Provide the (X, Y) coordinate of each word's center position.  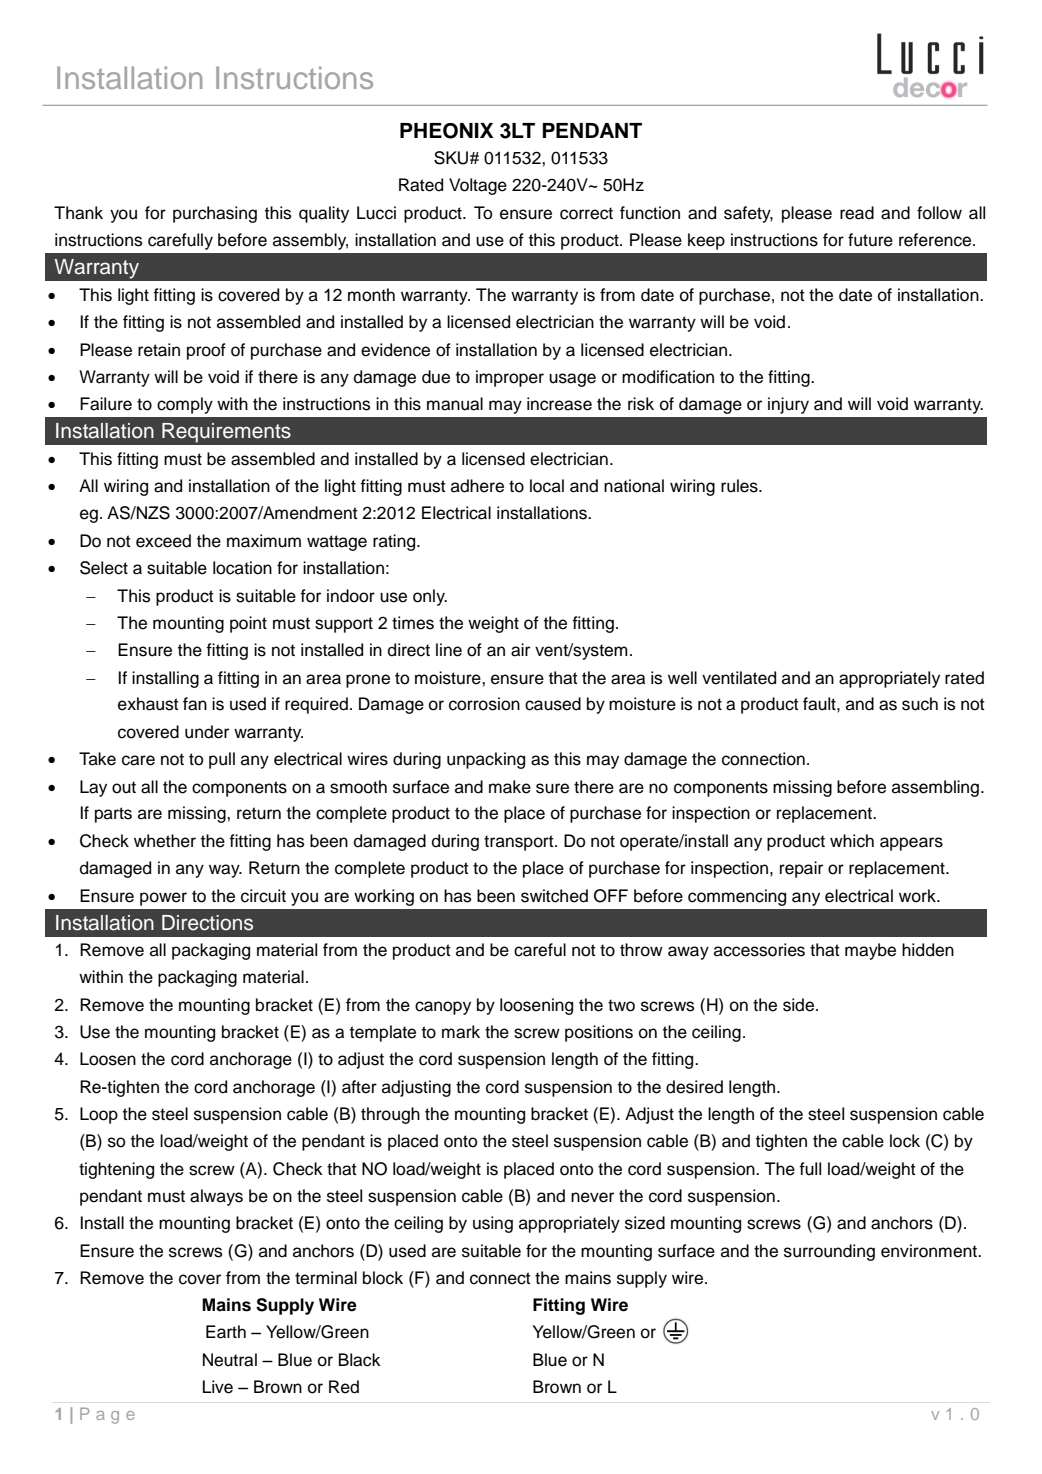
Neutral (230, 1360)
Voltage (478, 186)
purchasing (215, 214)
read (857, 213)
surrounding (829, 1252)
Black (360, 1360)
